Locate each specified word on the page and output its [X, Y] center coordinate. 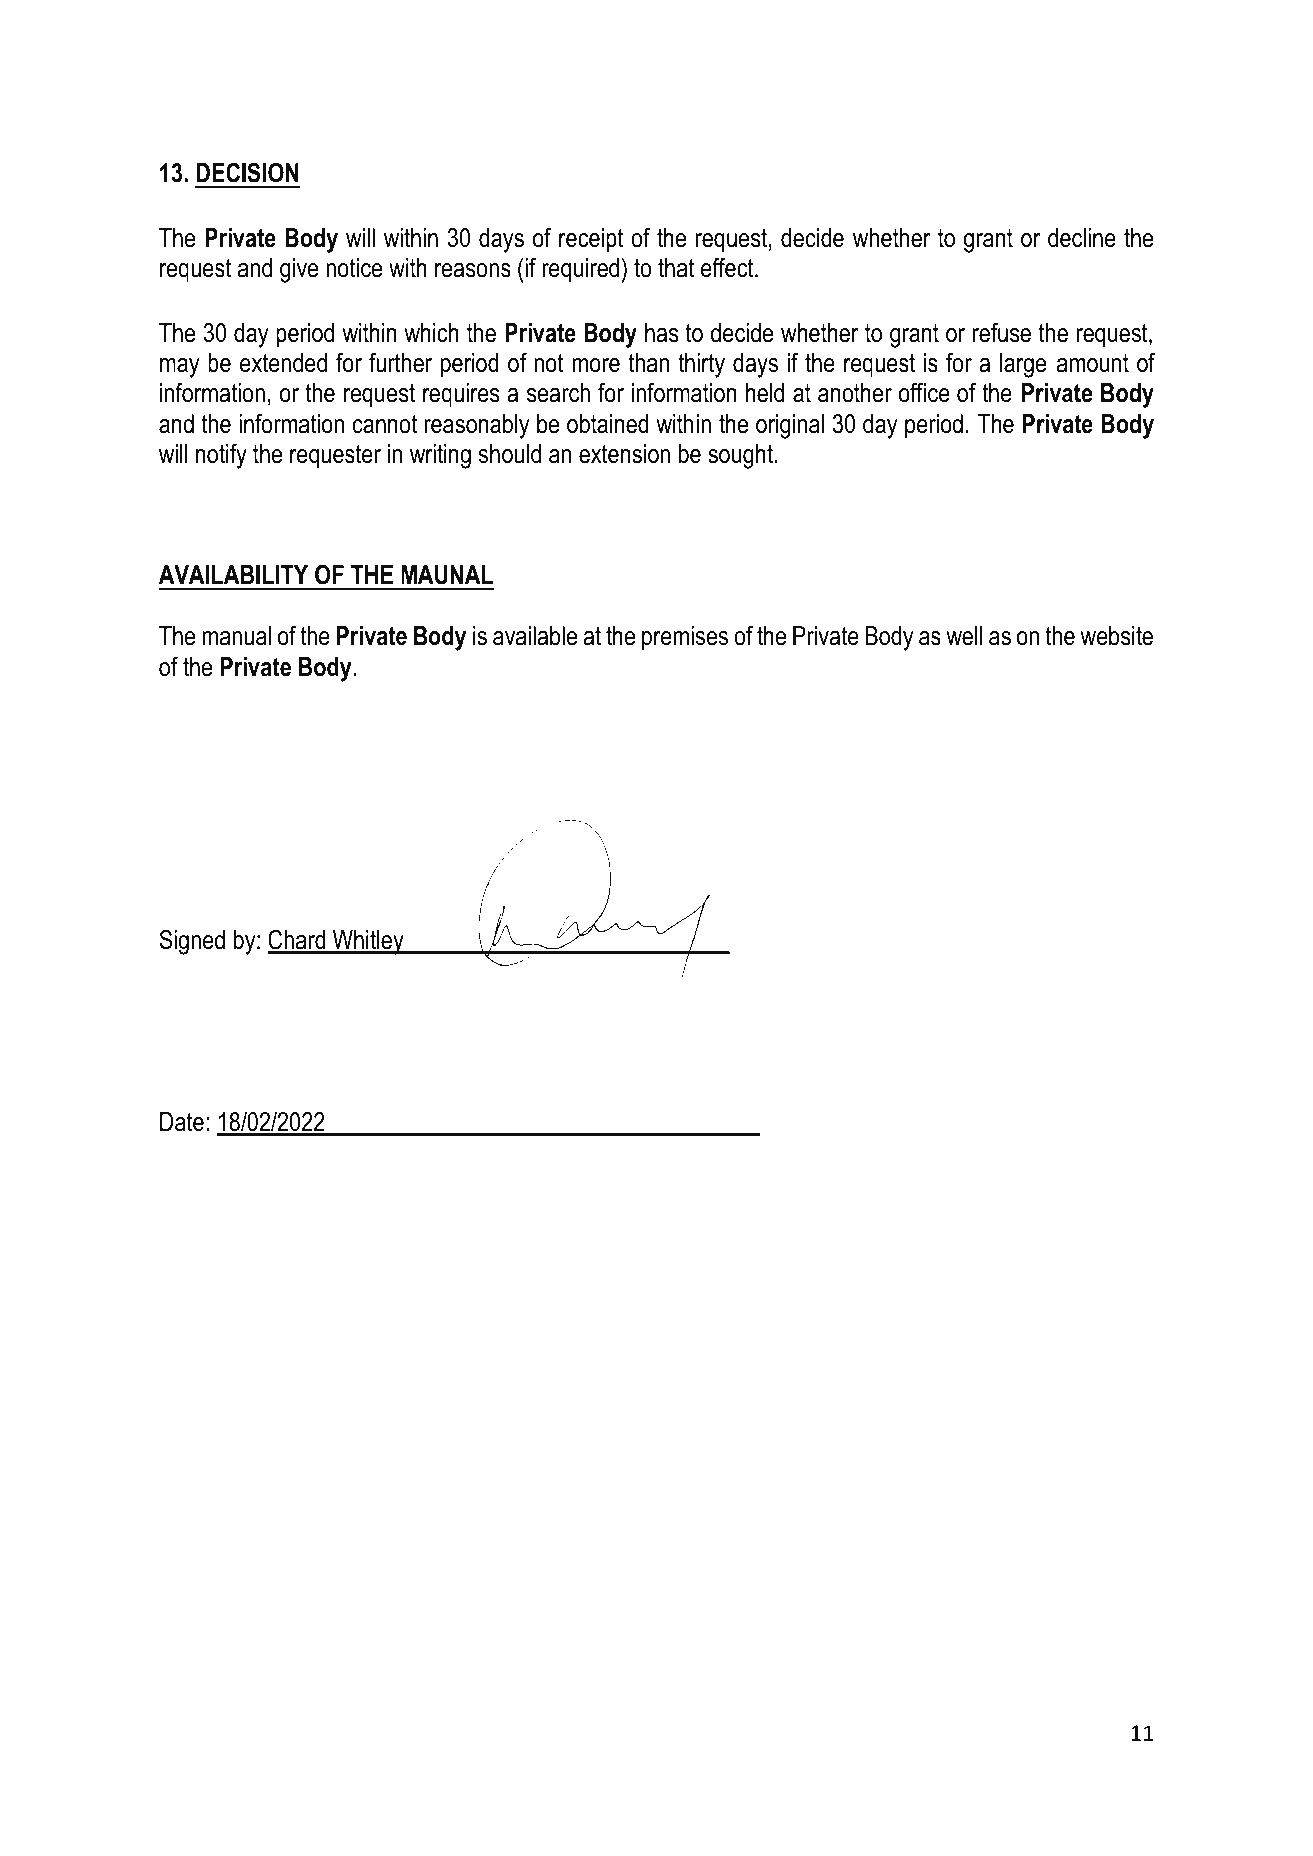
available [535, 636]
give [299, 270]
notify [221, 456]
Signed [192, 942]
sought [741, 456]
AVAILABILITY [233, 574]
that [676, 268]
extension [624, 454]
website [1116, 636]
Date [182, 1122]
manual [236, 636]
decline [1082, 238]
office [924, 392]
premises [685, 638]
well [964, 636]
